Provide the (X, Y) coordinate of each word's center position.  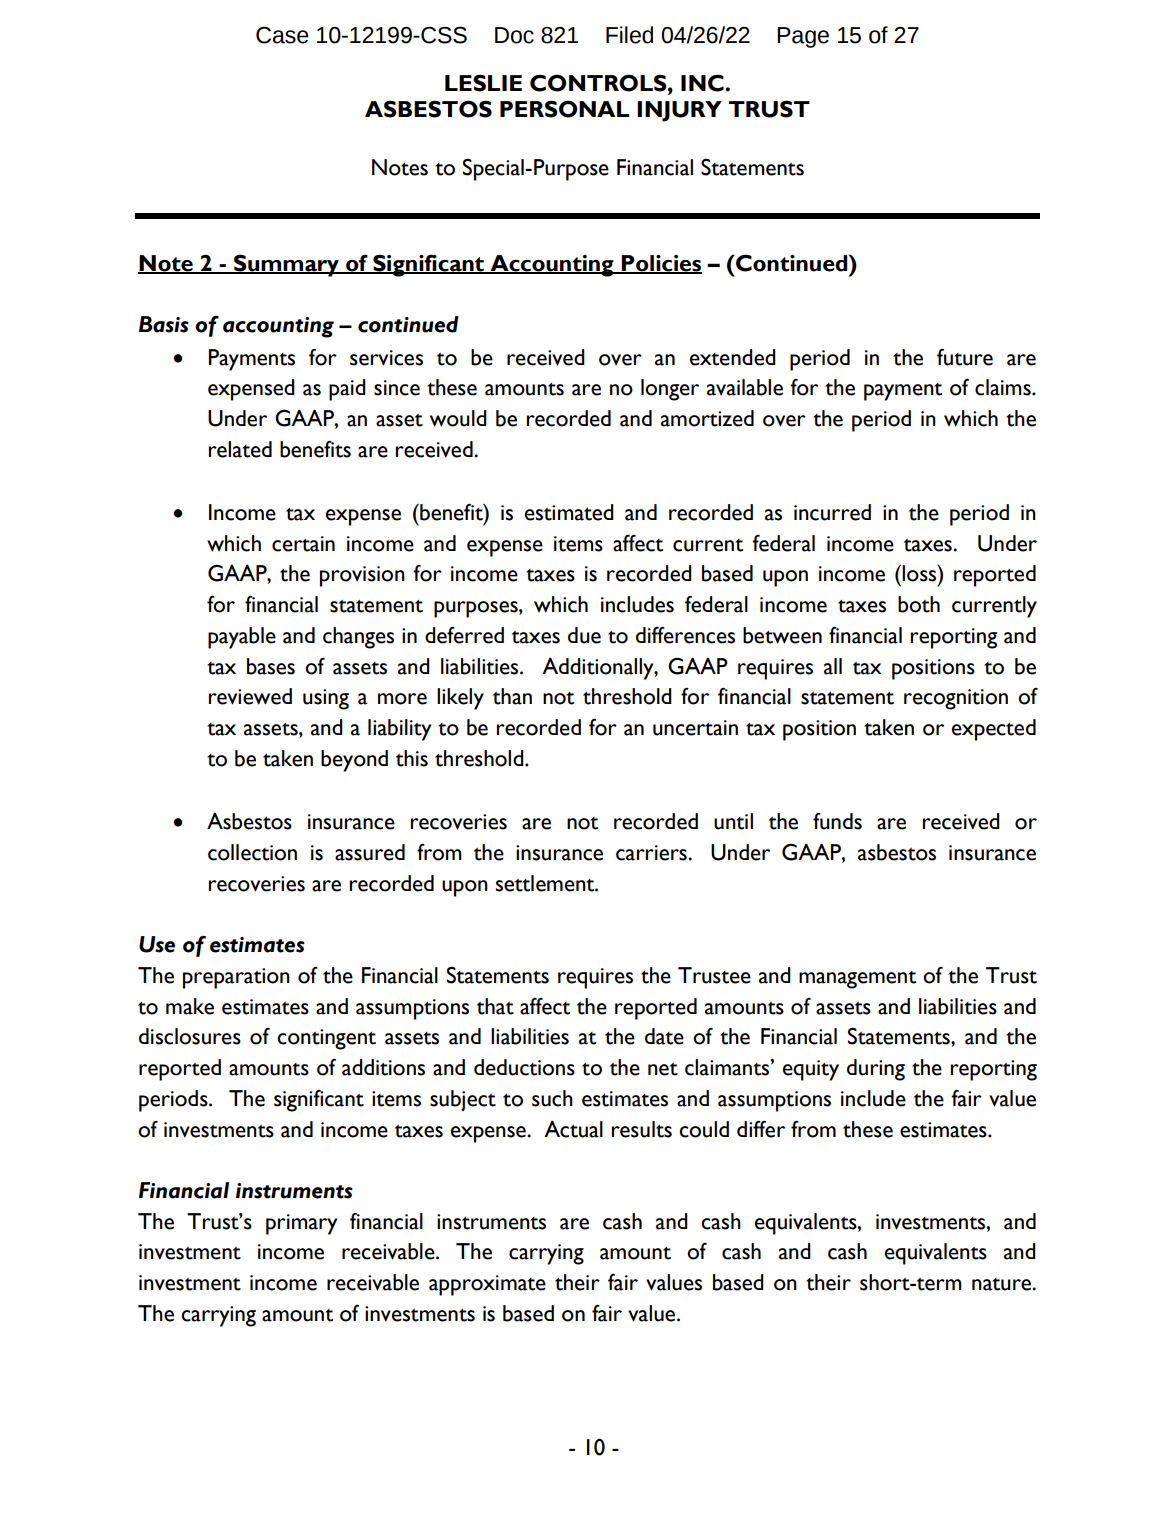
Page (803, 37)
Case (282, 35)
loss (920, 573)
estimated (569, 512)
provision (362, 576)
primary (301, 1224)
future (965, 357)
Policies (661, 264)
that (495, 1006)
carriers (652, 853)
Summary (286, 265)
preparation (236, 978)
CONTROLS (599, 83)
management (857, 980)
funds (837, 821)
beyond (354, 761)
